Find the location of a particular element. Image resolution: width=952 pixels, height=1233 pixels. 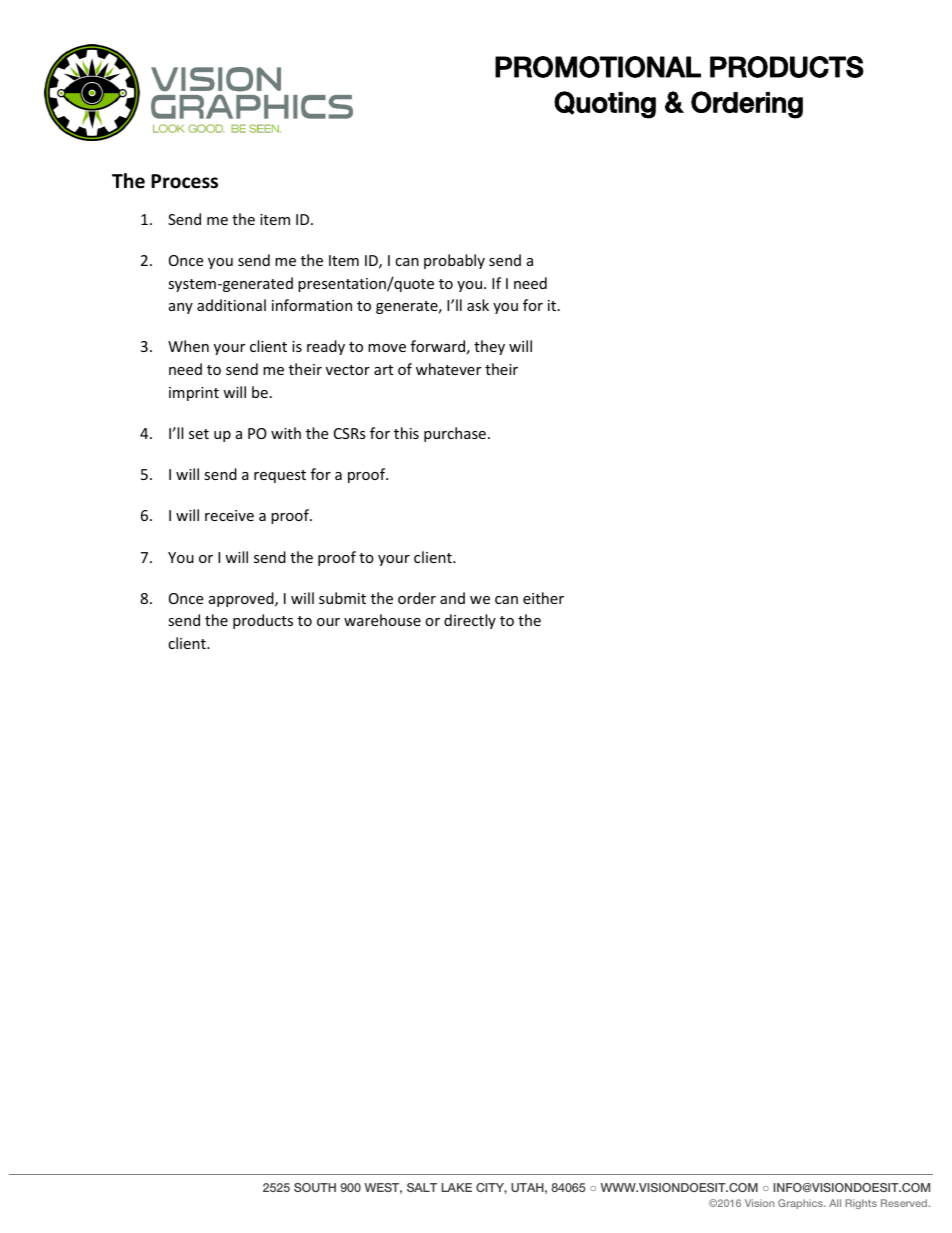

approved is located at coordinates (242, 599).
